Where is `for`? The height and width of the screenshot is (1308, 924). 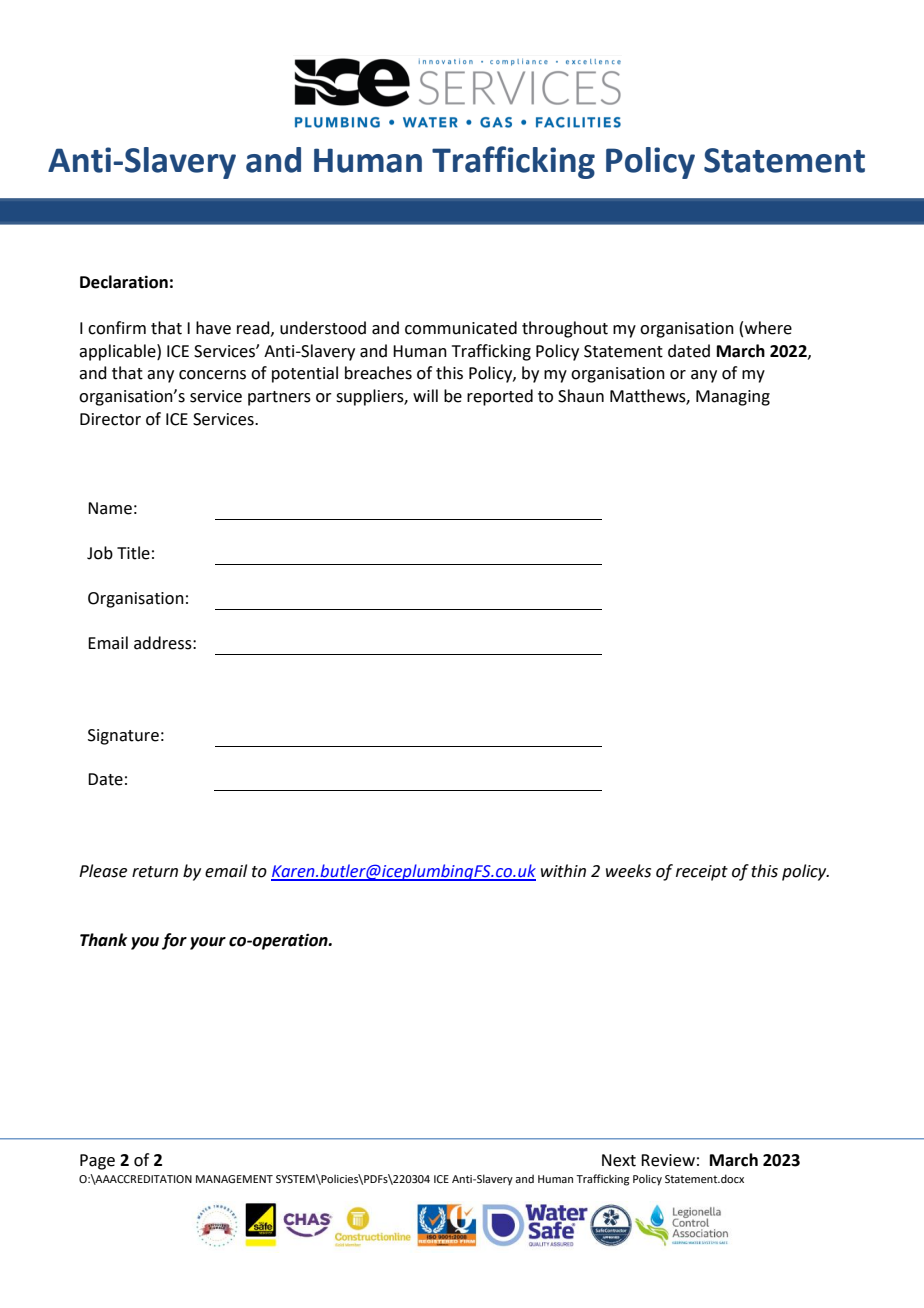 for is located at coordinates (174, 941).
